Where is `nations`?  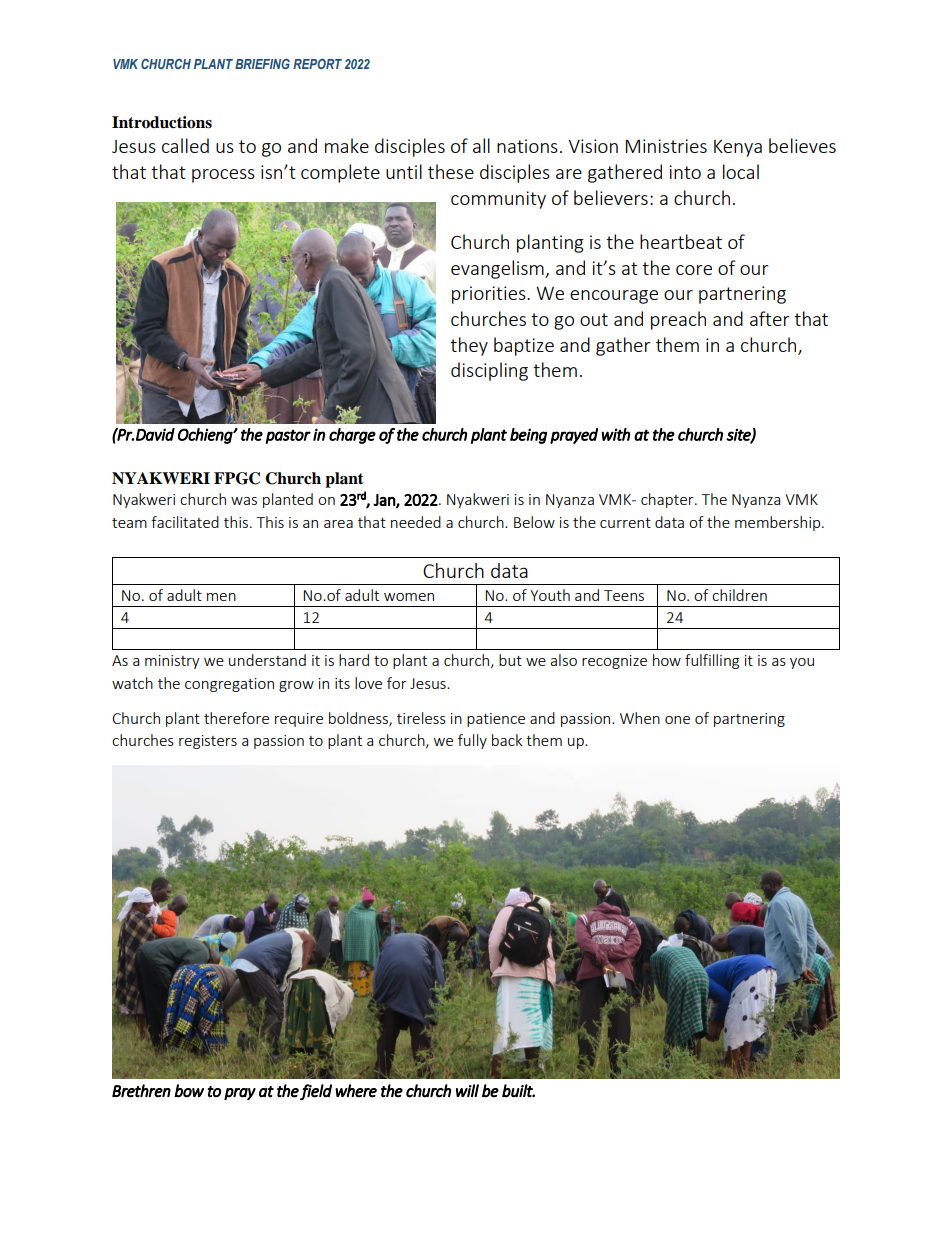 nations is located at coordinates (527, 146).
